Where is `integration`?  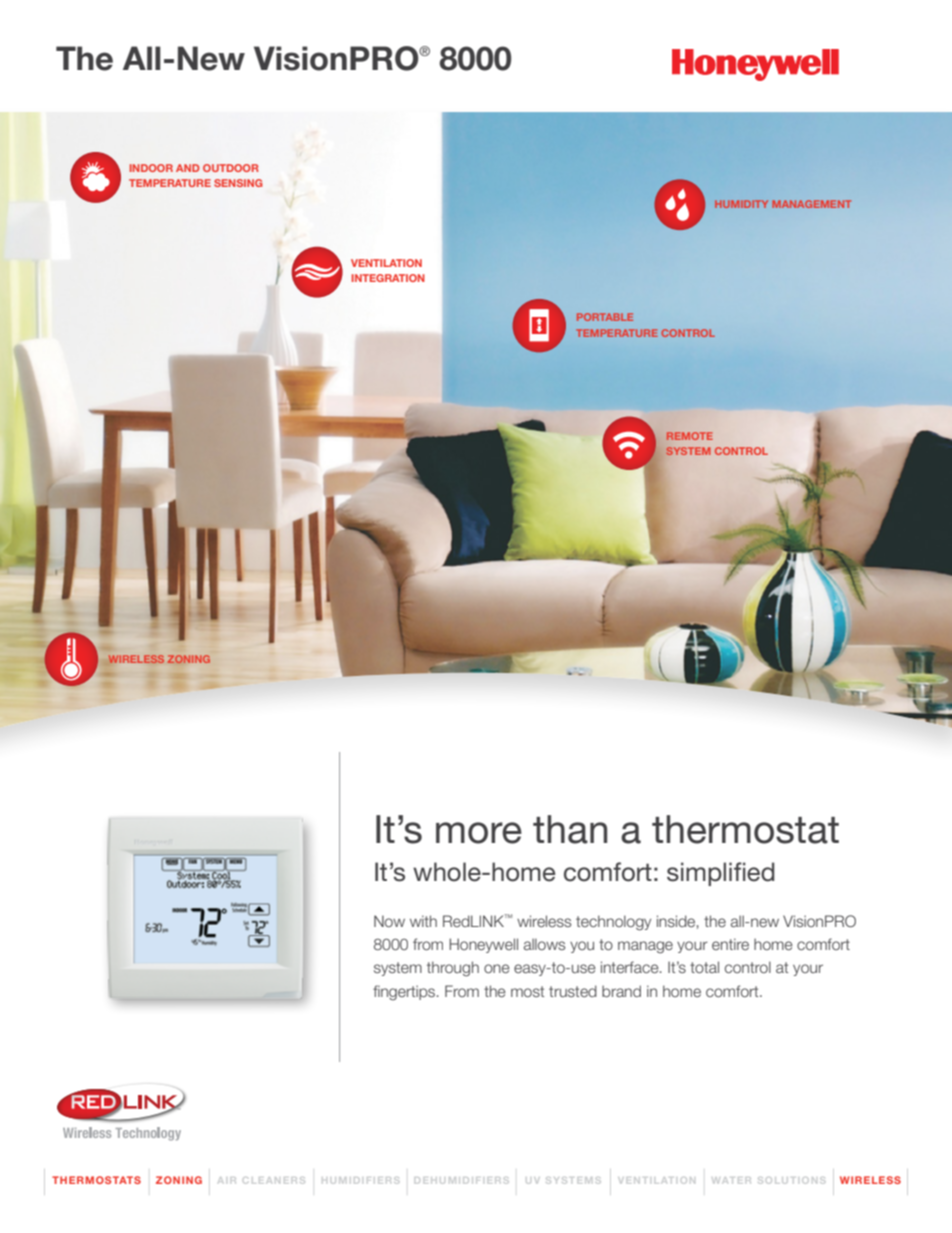
integration is located at coordinates (388, 278).
